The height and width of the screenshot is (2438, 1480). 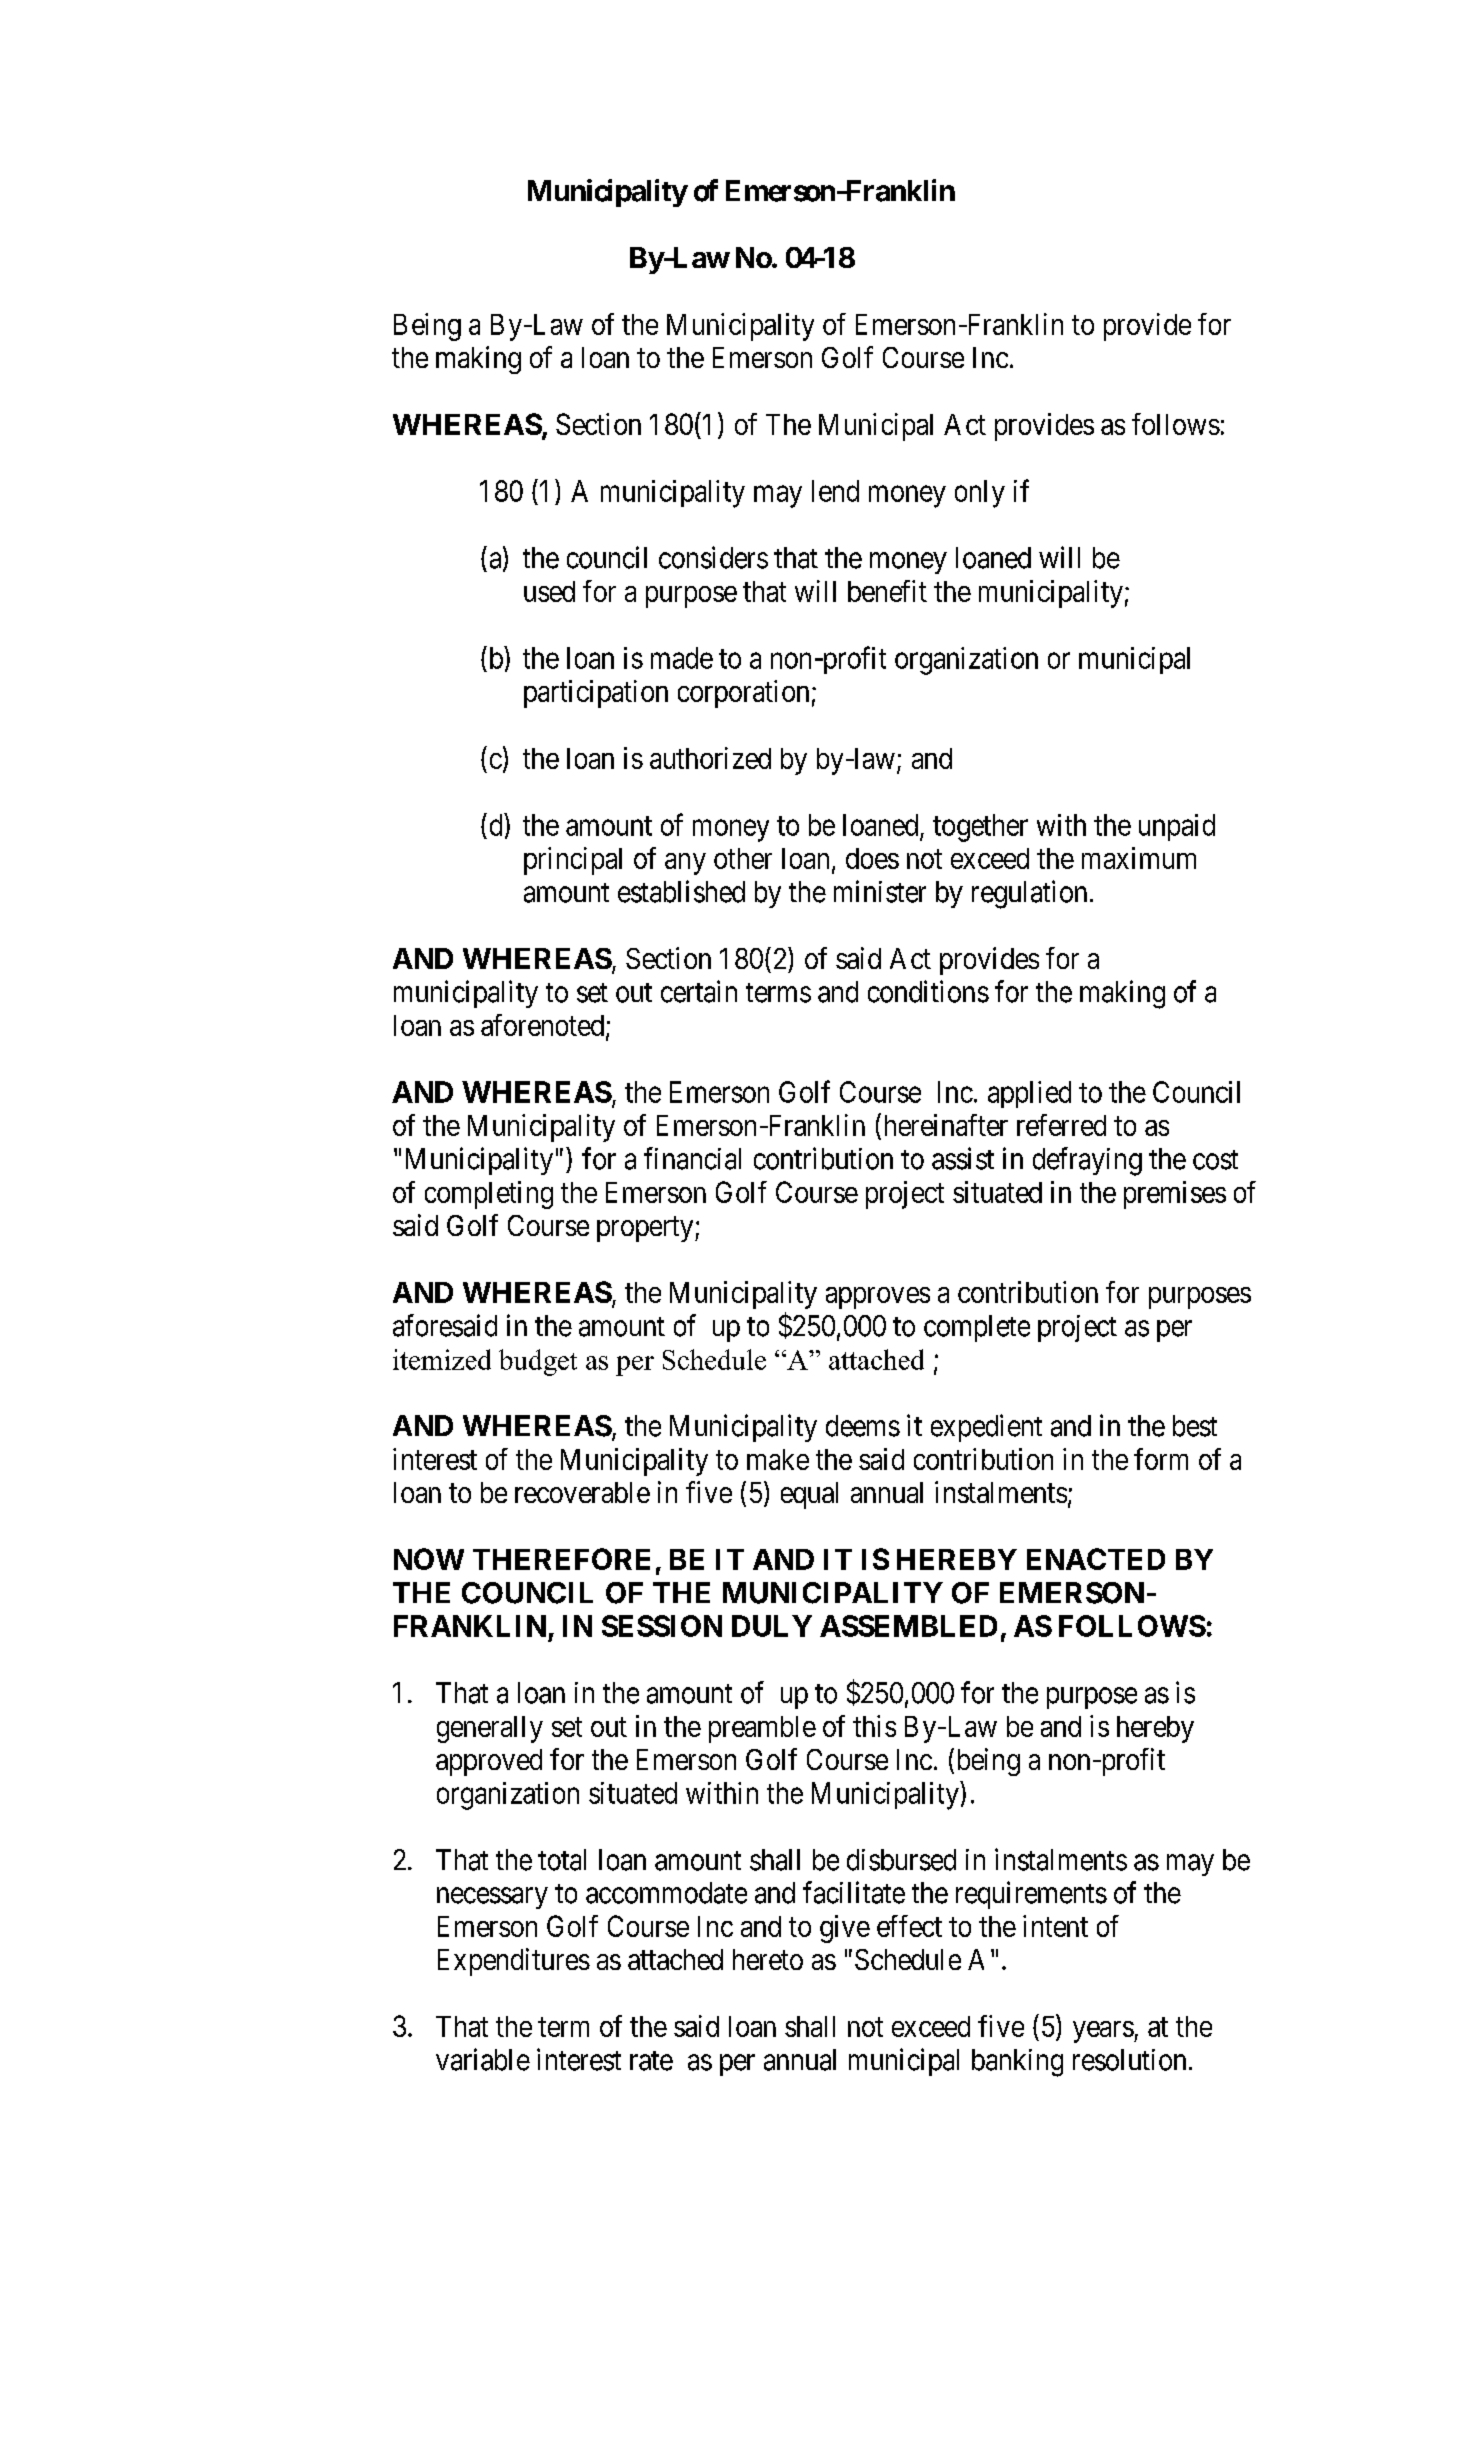 What do you see at coordinates (514, 1962) in the screenshot?
I see `Expenditures` at bounding box center [514, 1962].
